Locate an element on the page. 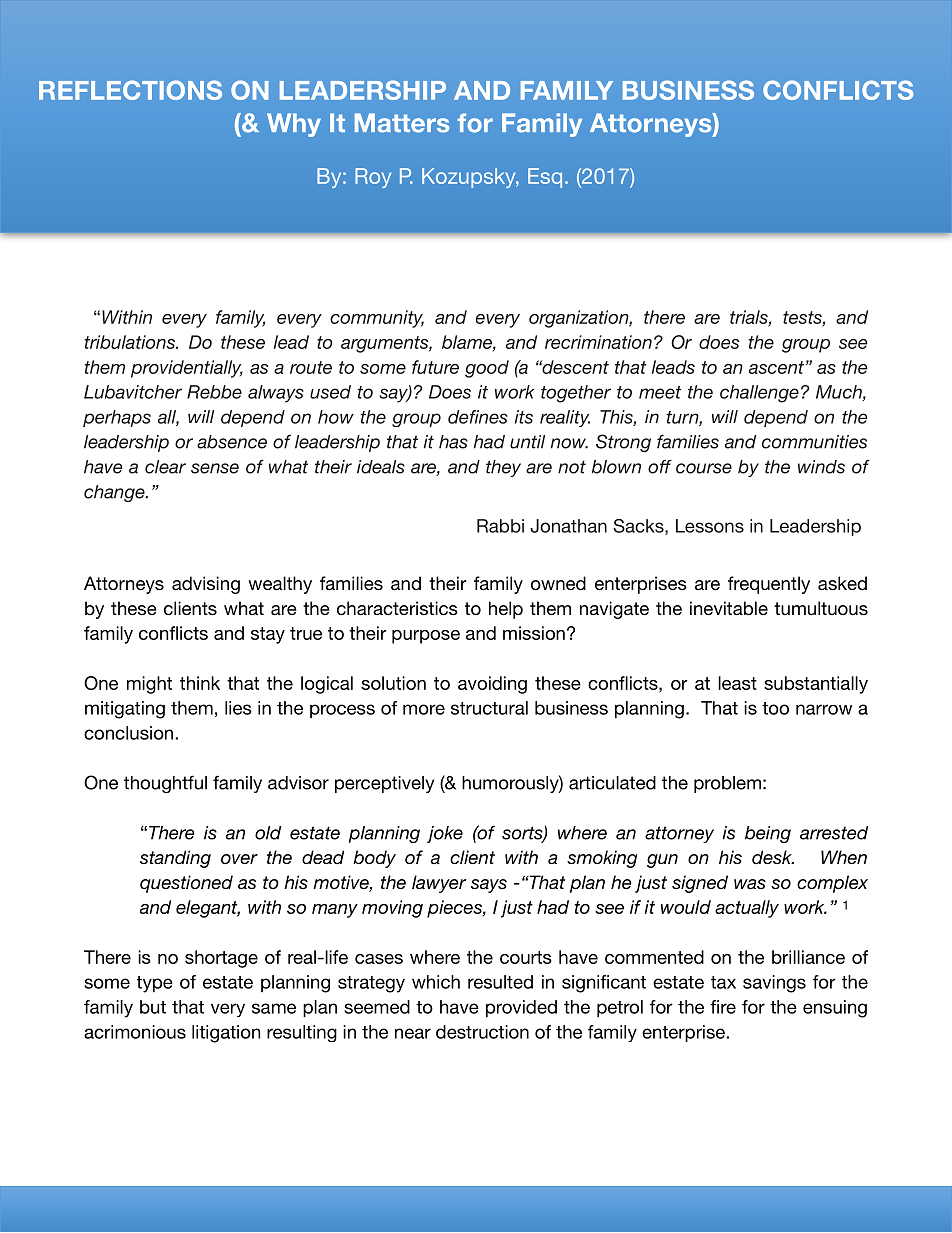 The height and width of the page is (1233, 952). Matters is located at coordinates (402, 123).
